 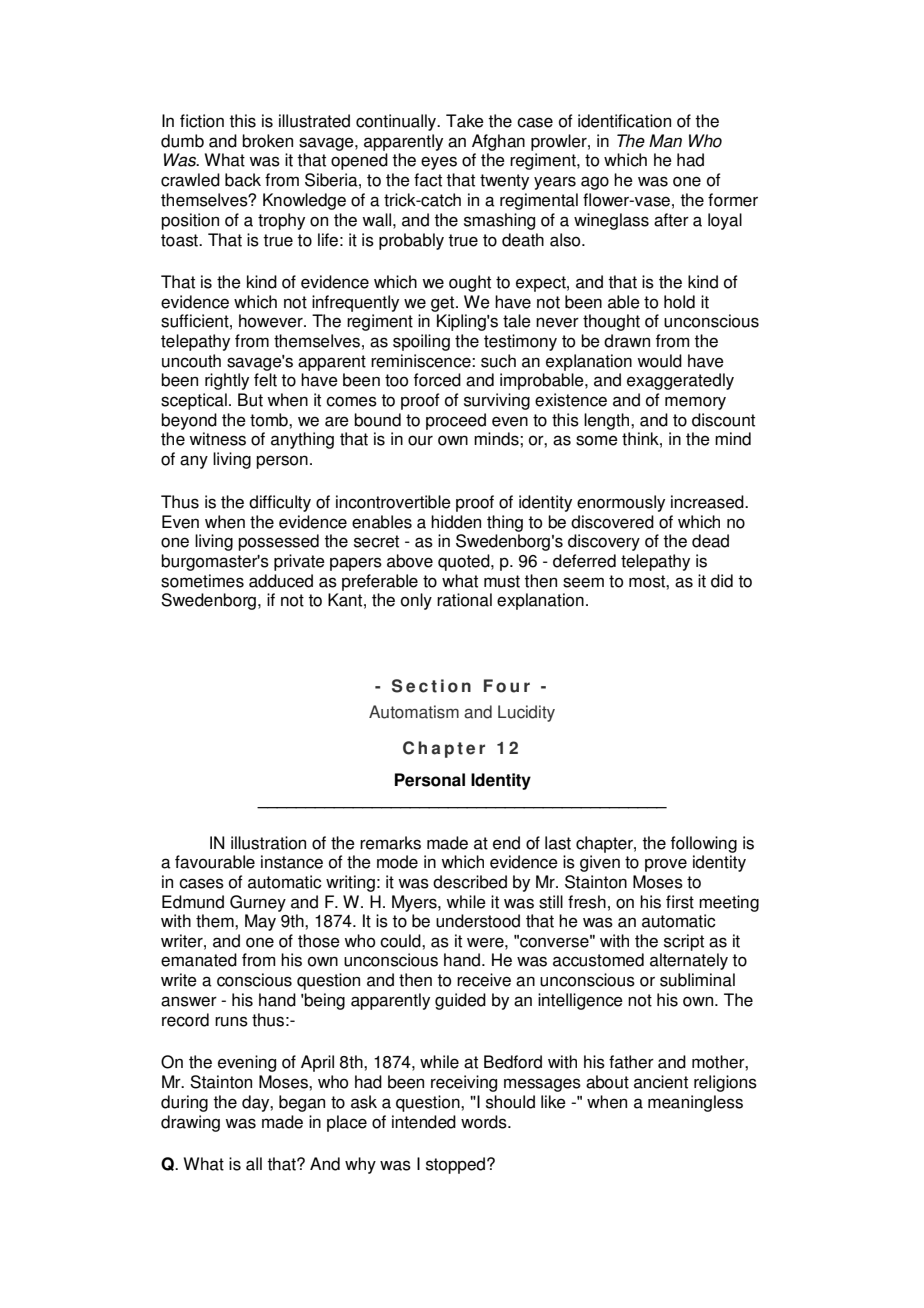 I want to click on words, so click(x=485, y=1122).
